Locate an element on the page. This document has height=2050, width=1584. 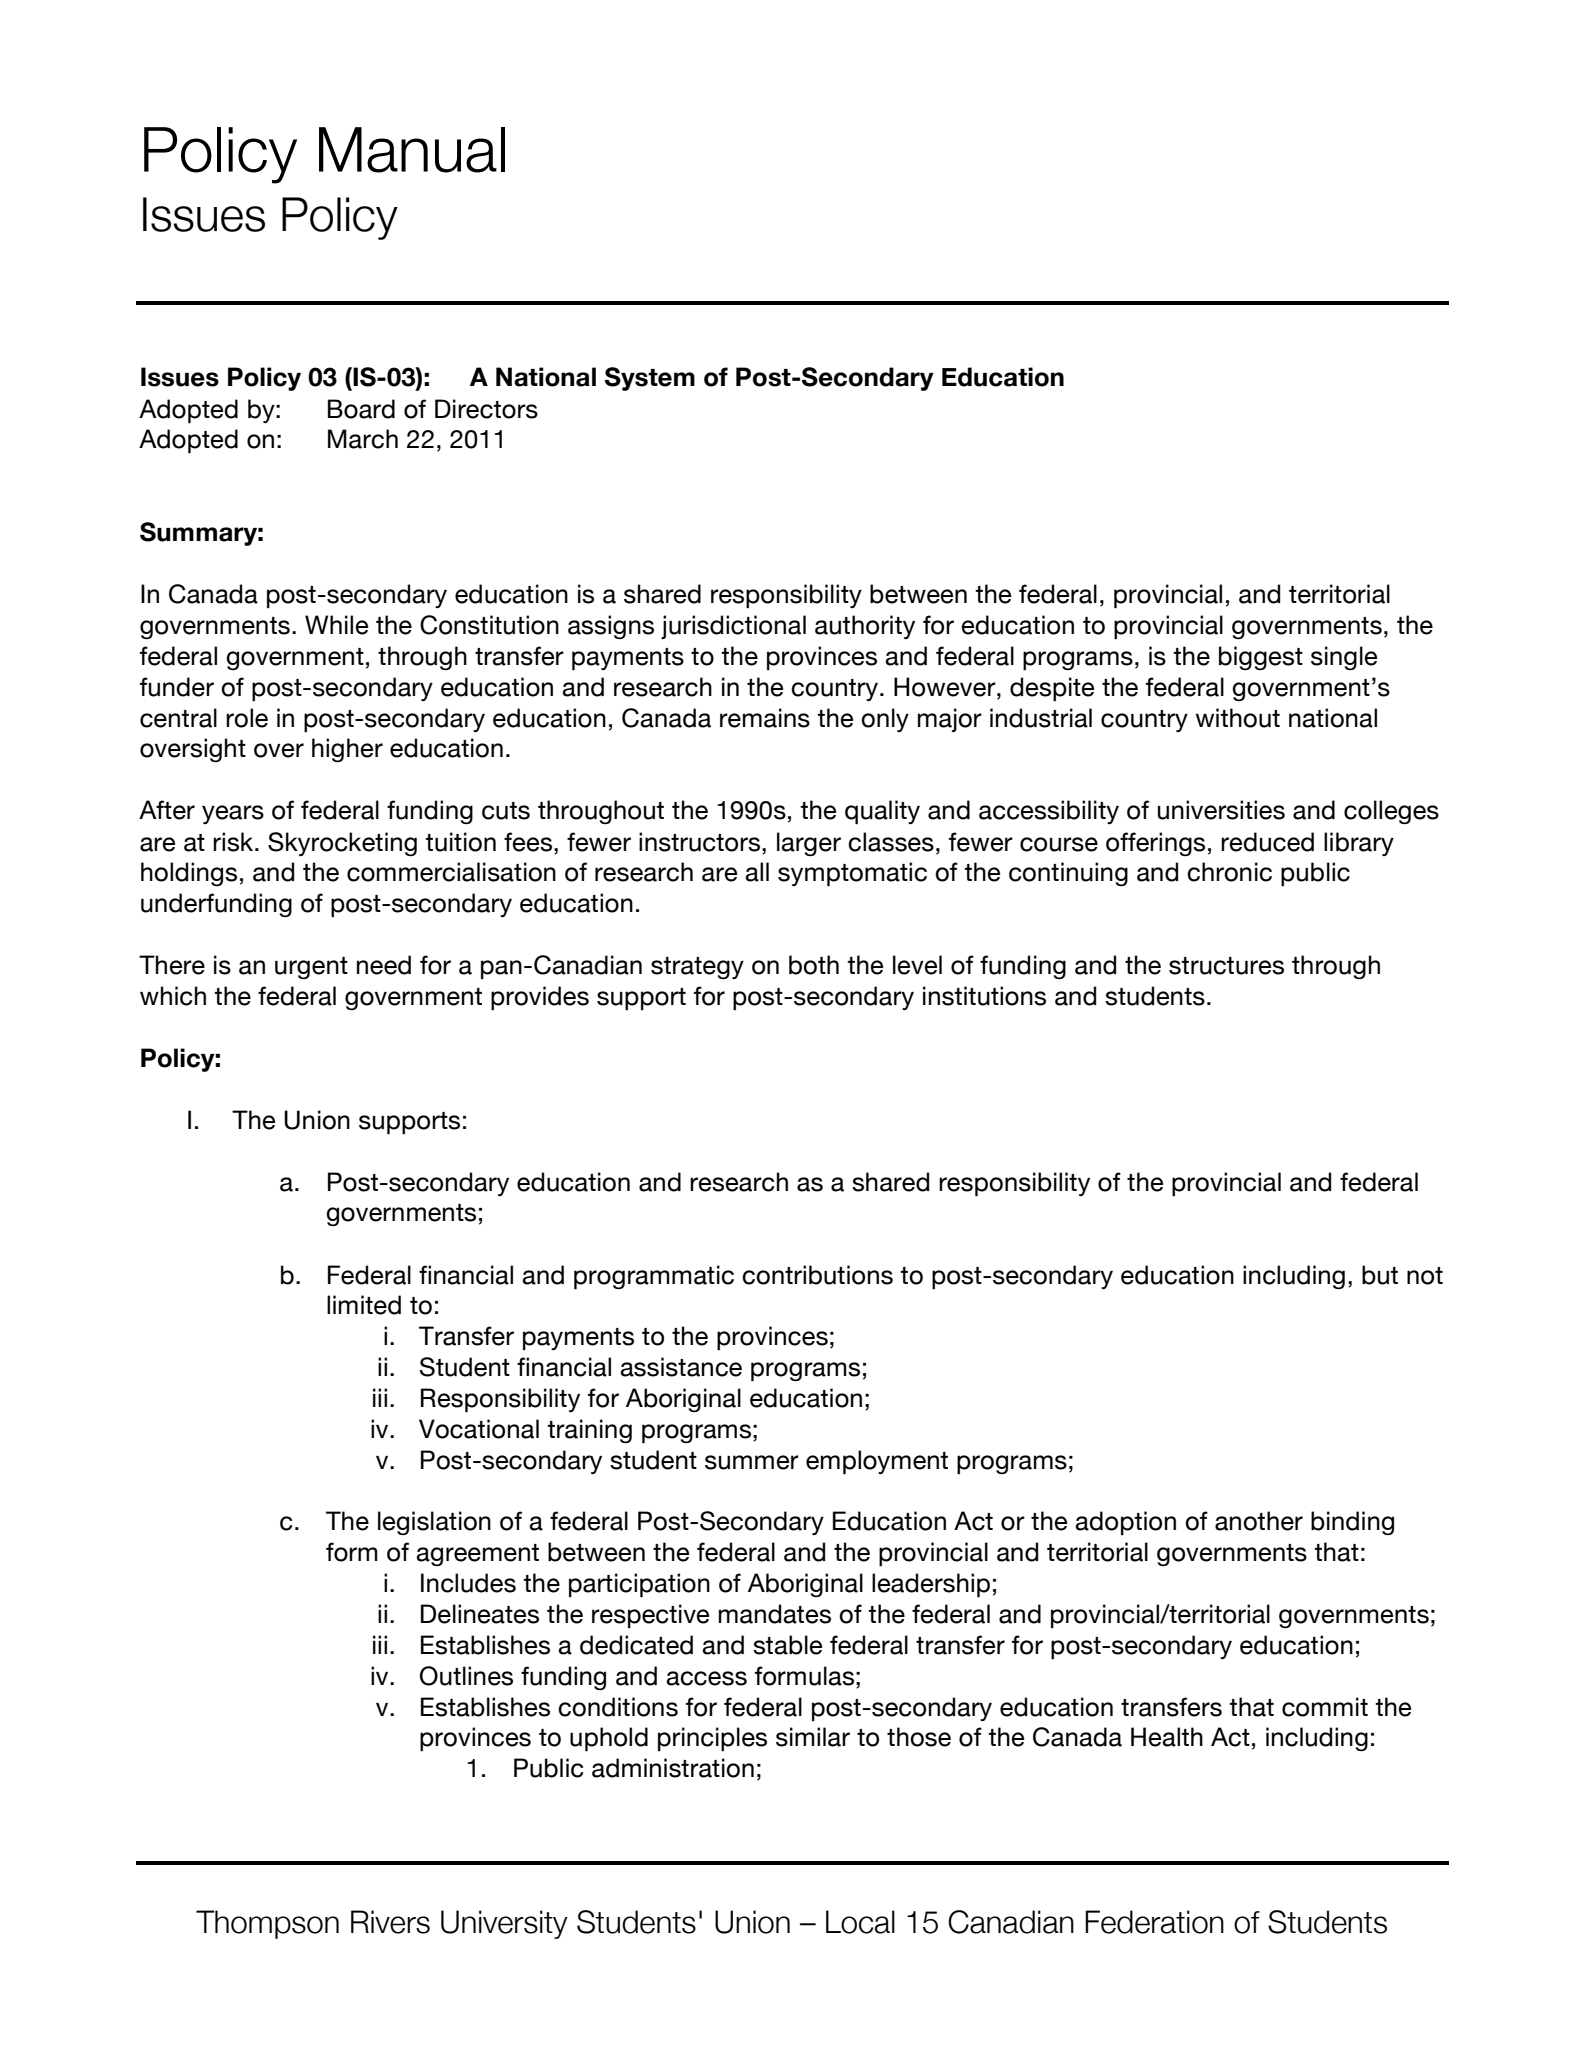
System is located at coordinates (650, 379).
